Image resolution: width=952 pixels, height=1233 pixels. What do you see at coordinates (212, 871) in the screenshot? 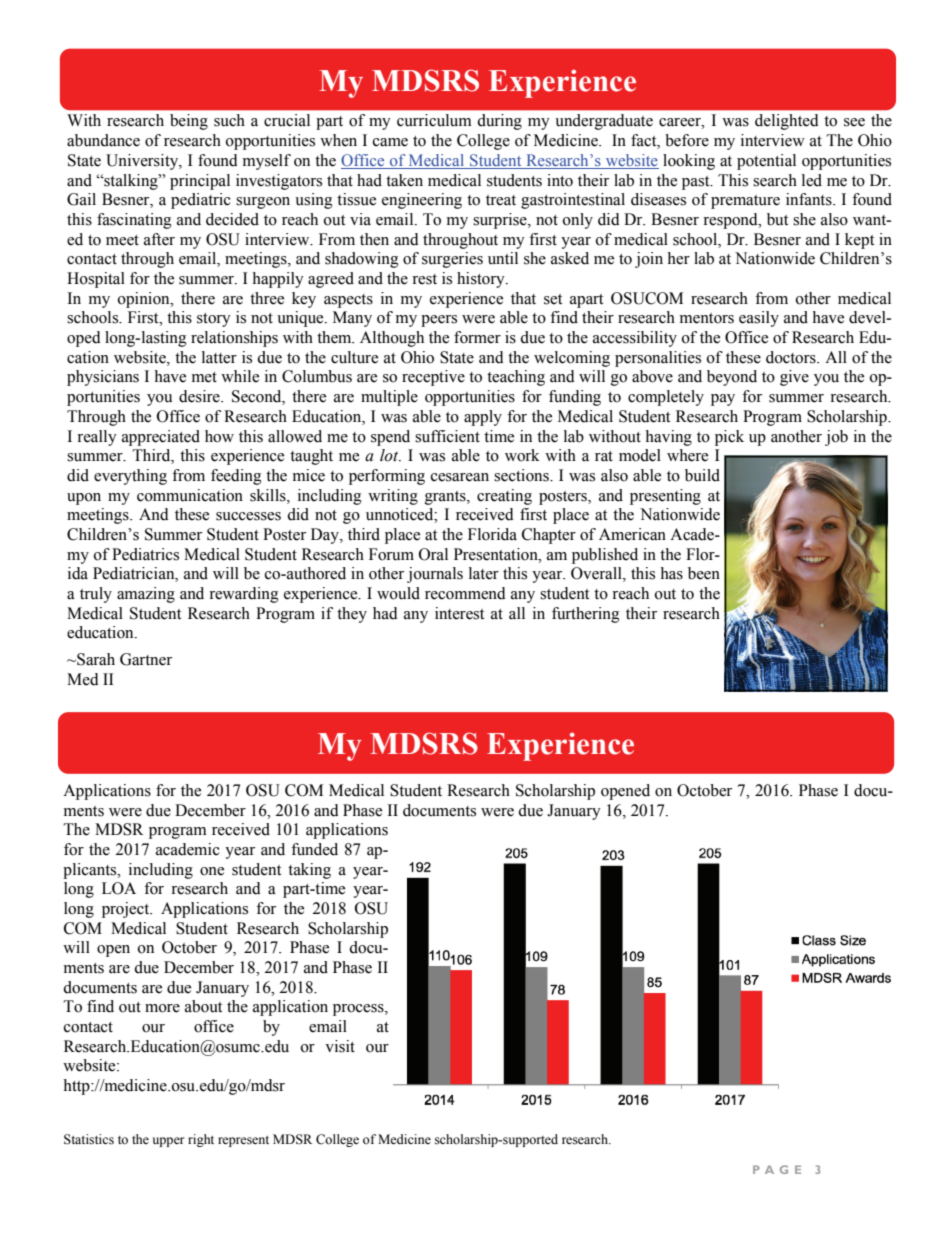
I see `one` at bounding box center [212, 871].
